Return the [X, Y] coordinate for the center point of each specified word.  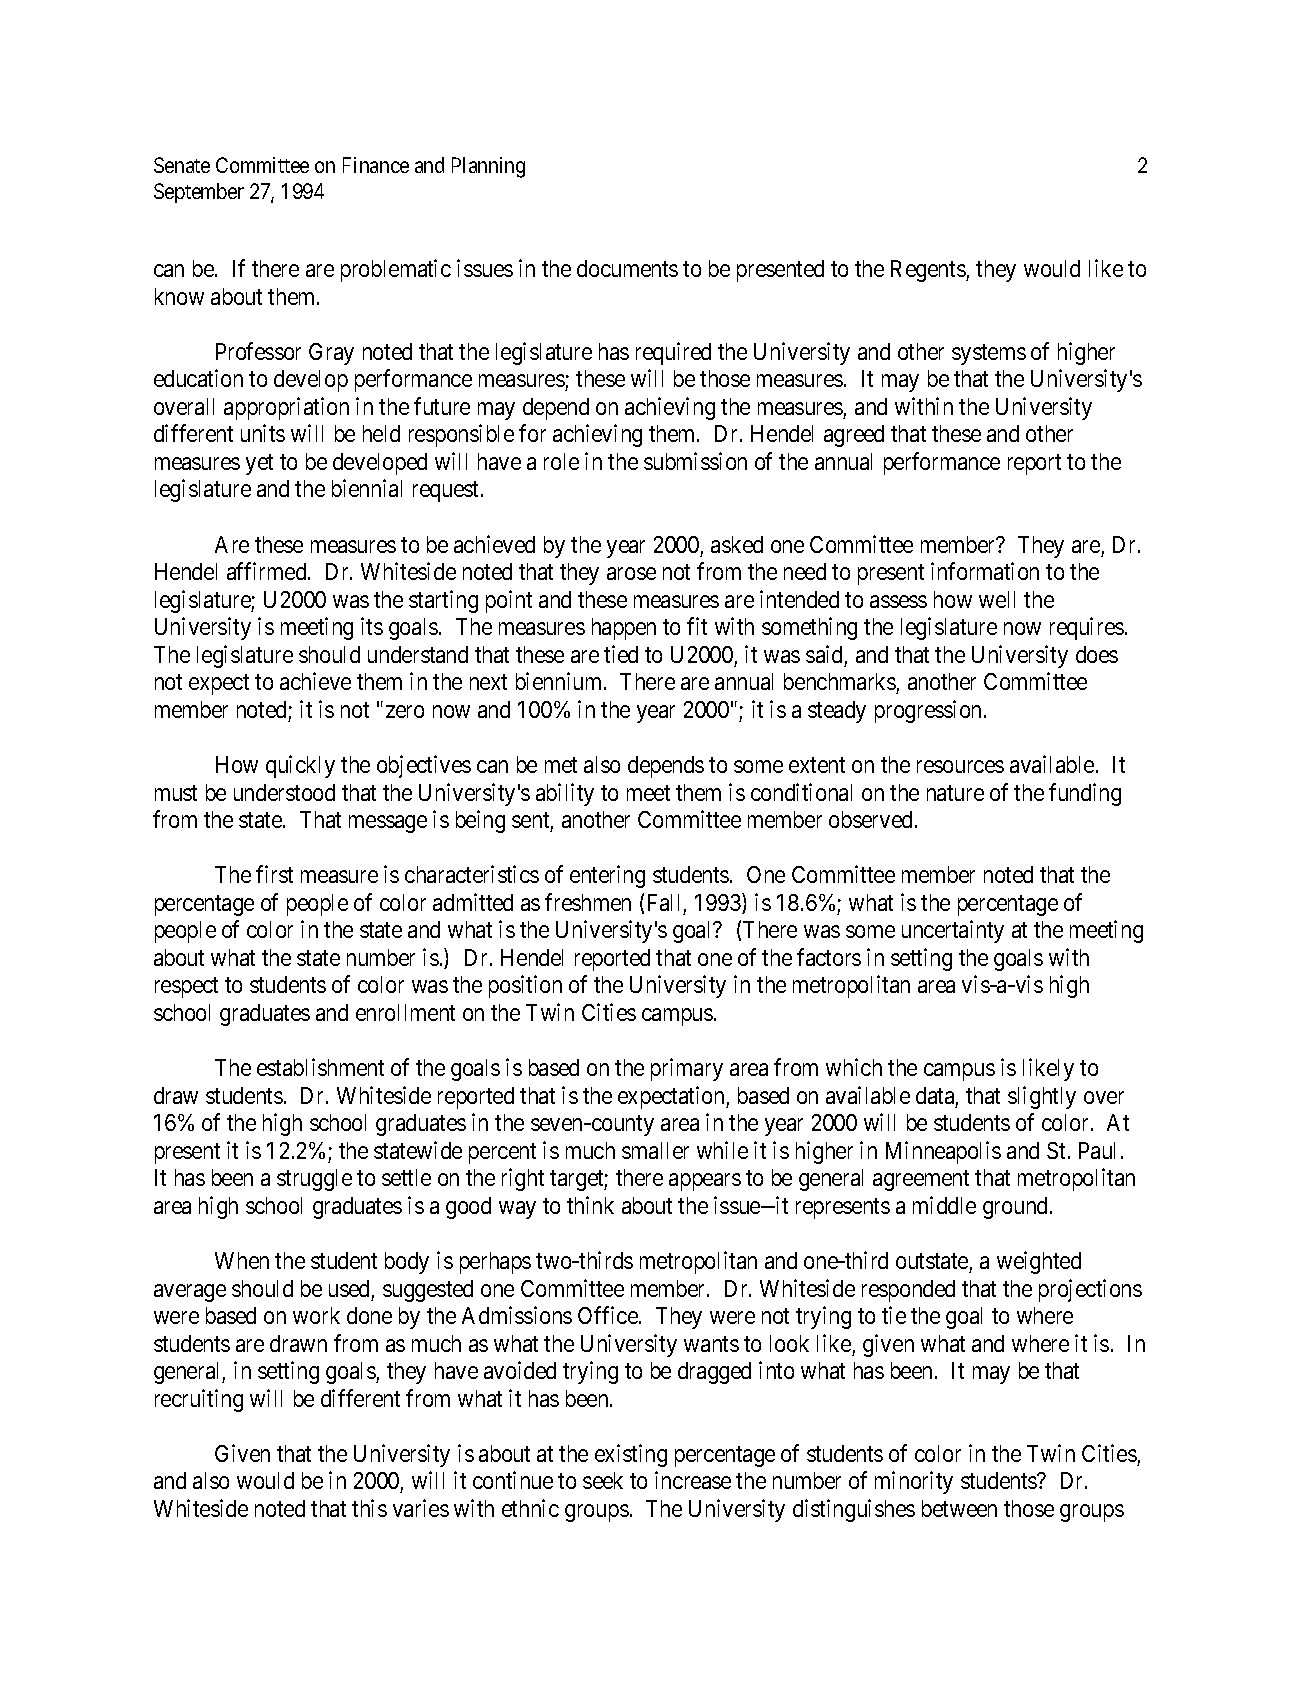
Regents [929, 271]
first [274, 874]
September [199, 193]
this [369, 1508]
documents [627, 268]
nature [955, 793]
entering [607, 876]
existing [631, 1455]
